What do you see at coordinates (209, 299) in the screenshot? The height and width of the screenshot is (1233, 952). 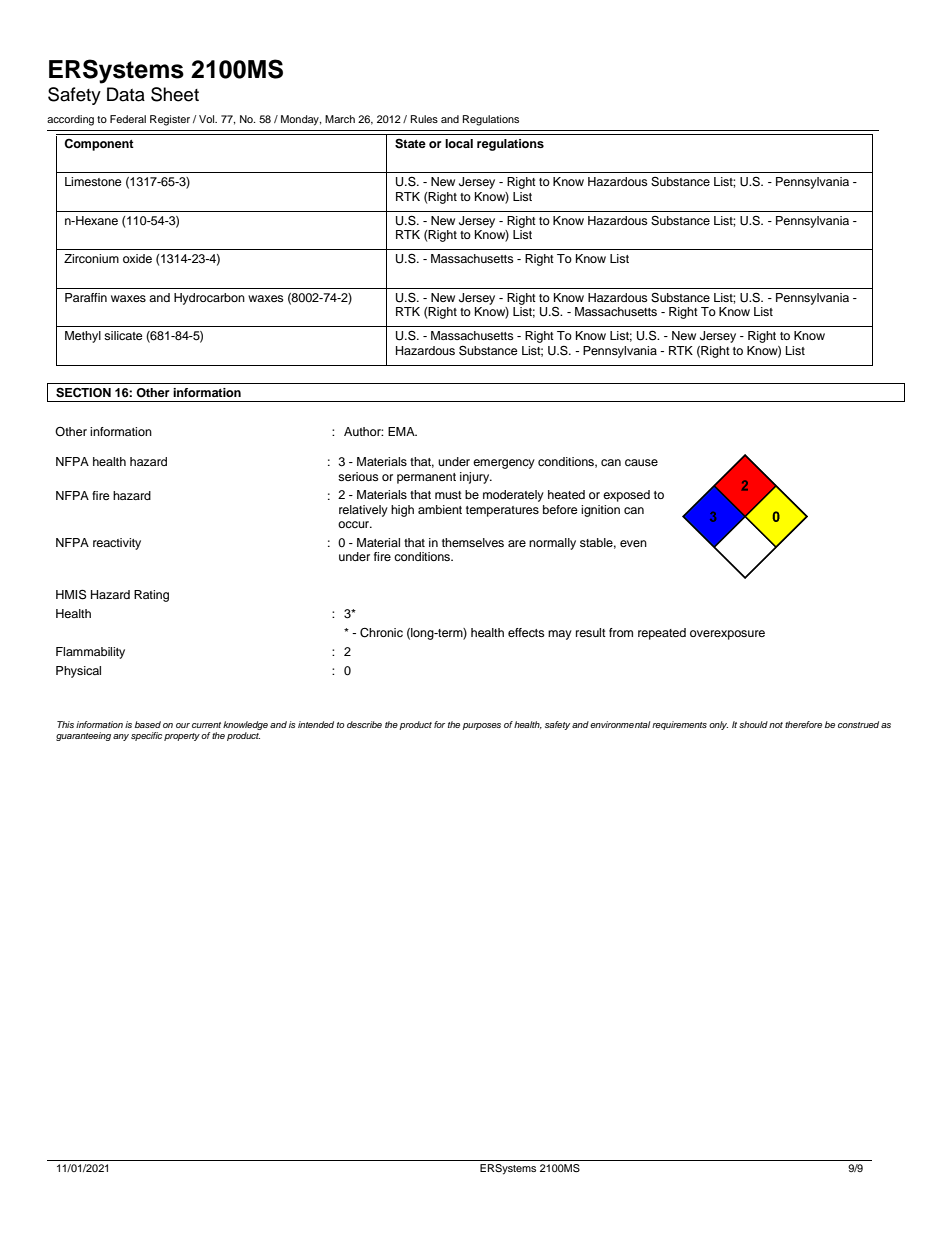 I see `Hydrocarbon` at bounding box center [209, 299].
